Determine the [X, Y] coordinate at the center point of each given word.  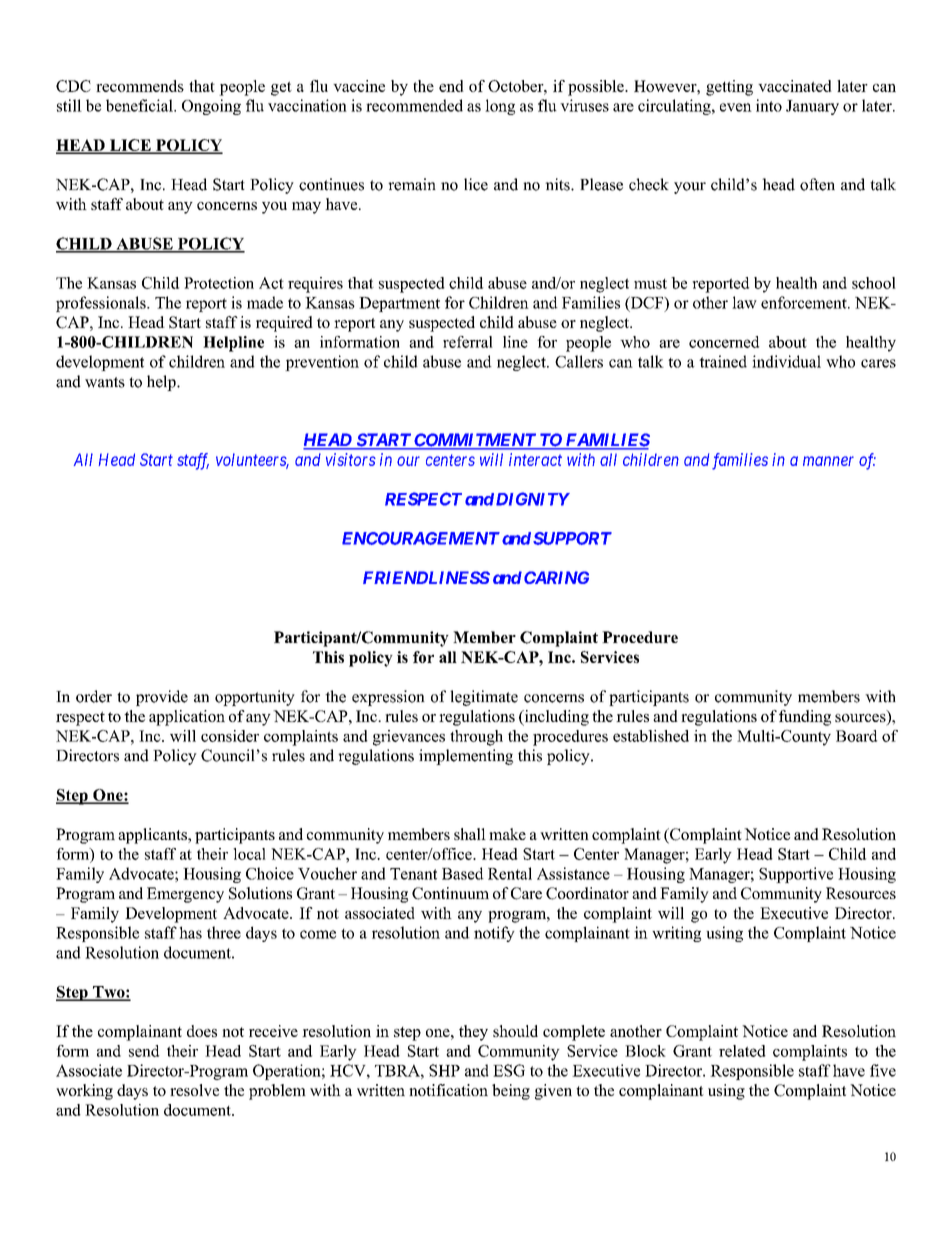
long [500, 107]
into [769, 105]
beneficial [140, 105]
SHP [444, 1070]
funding [805, 718]
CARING [556, 577]
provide [162, 698]
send [144, 1051]
